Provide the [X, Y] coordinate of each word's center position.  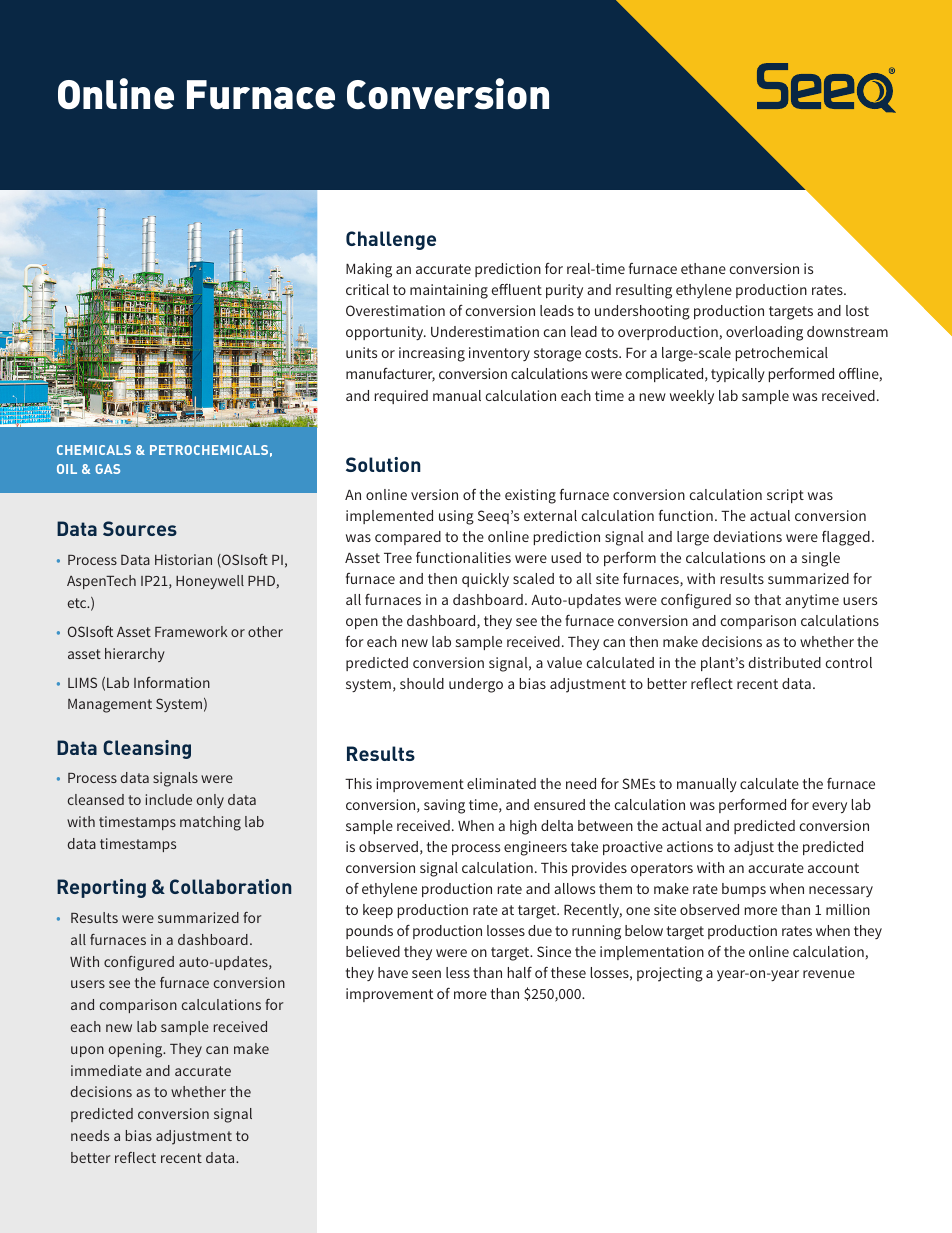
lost [857, 310]
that [767, 599]
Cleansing [147, 749]
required [401, 397]
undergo [476, 685]
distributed [784, 662]
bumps [744, 890]
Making [369, 270]
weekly [692, 397]
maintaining [449, 291]
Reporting [101, 888]
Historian [183, 559]
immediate [106, 1070]
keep [378, 911]
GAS [107, 469]
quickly [485, 580]
